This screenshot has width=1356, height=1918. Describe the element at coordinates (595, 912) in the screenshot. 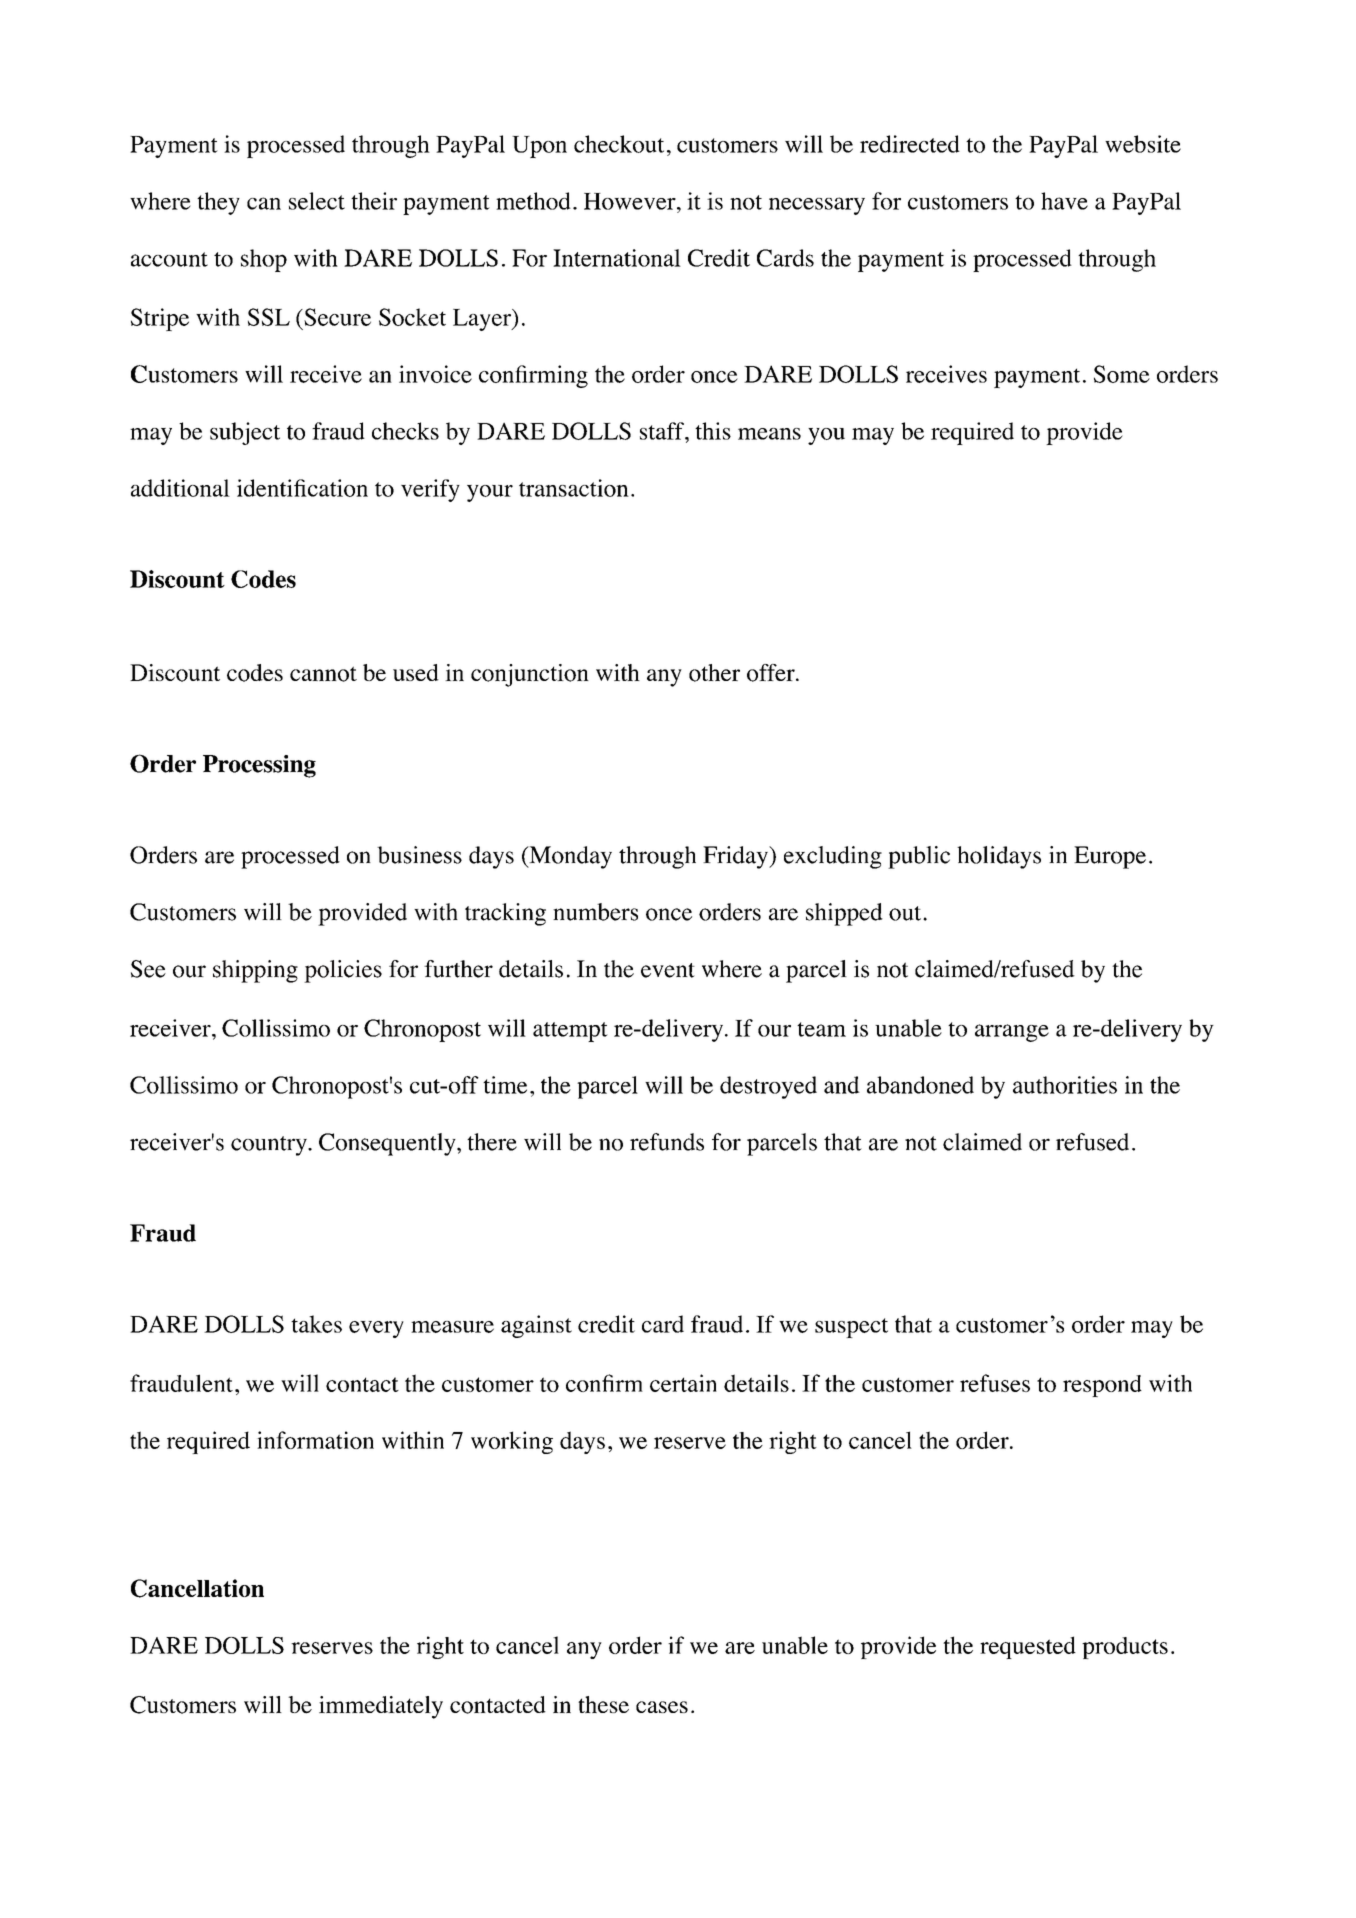

I see `numbers` at that location.
